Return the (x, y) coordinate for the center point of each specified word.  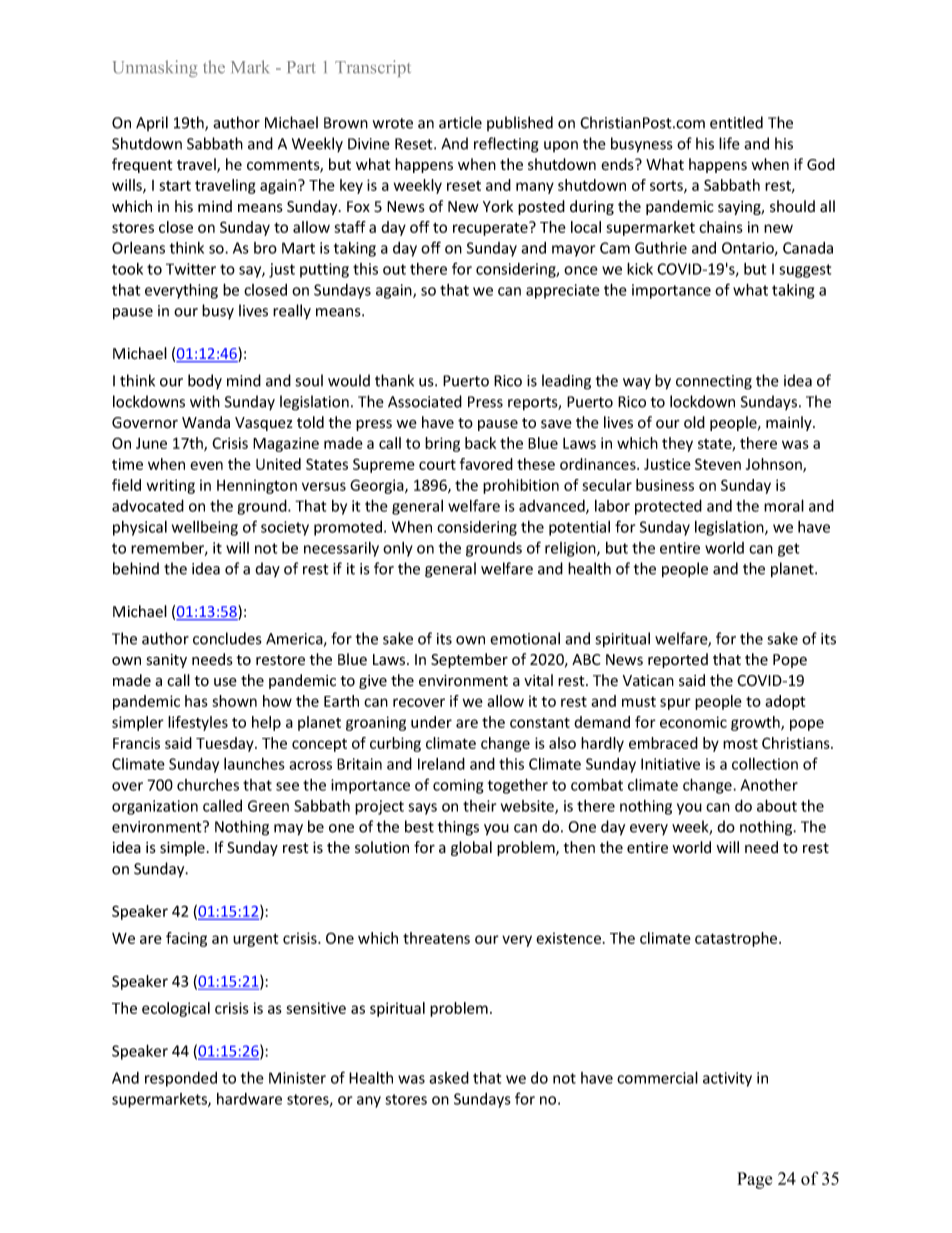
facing (186, 939)
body (205, 382)
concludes (227, 638)
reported (678, 660)
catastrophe (737, 939)
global (471, 848)
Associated (425, 401)
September (469, 660)
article (460, 122)
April (152, 123)
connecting (714, 382)
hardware (249, 1099)
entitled (736, 122)
